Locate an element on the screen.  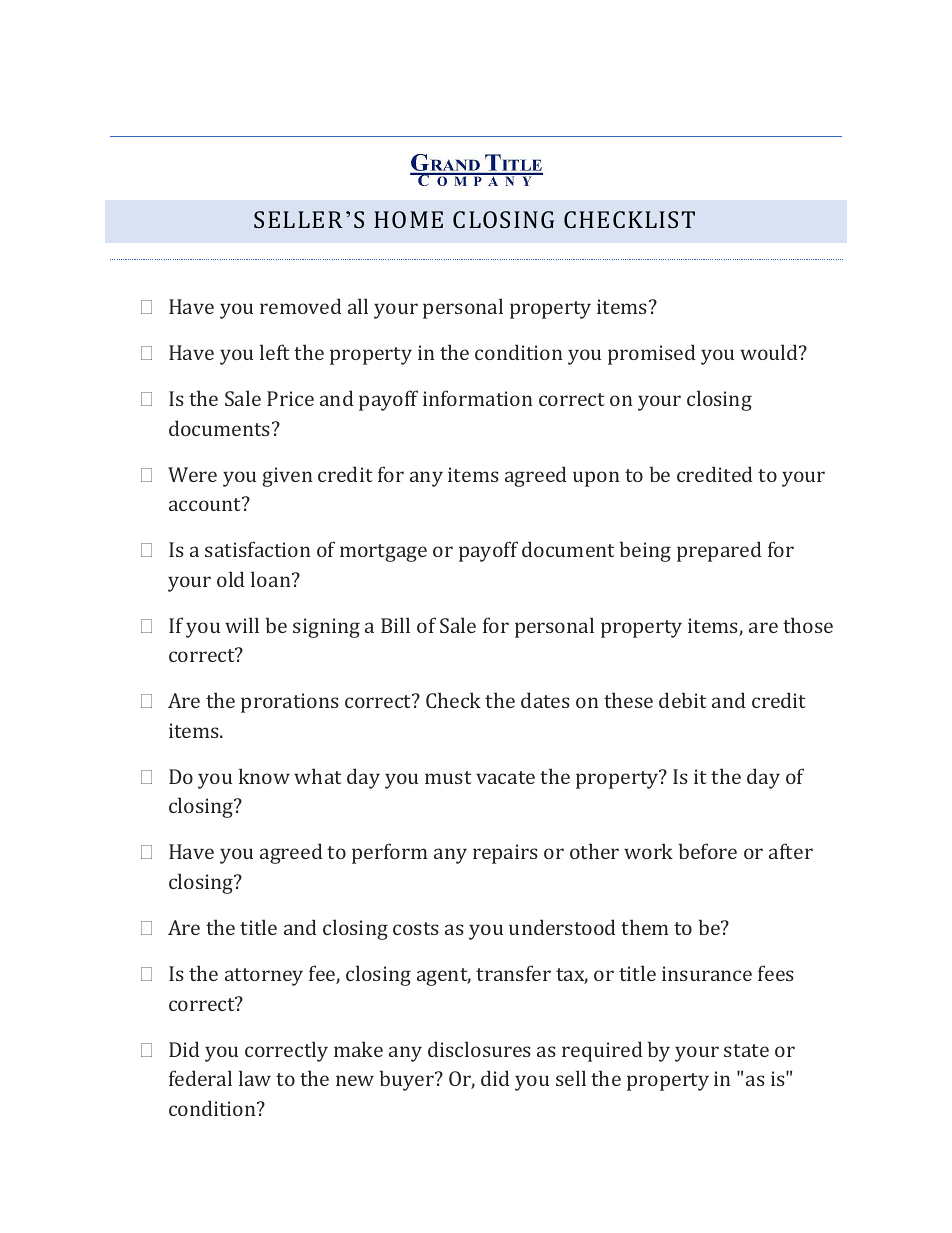
would is located at coordinates (770, 352).
